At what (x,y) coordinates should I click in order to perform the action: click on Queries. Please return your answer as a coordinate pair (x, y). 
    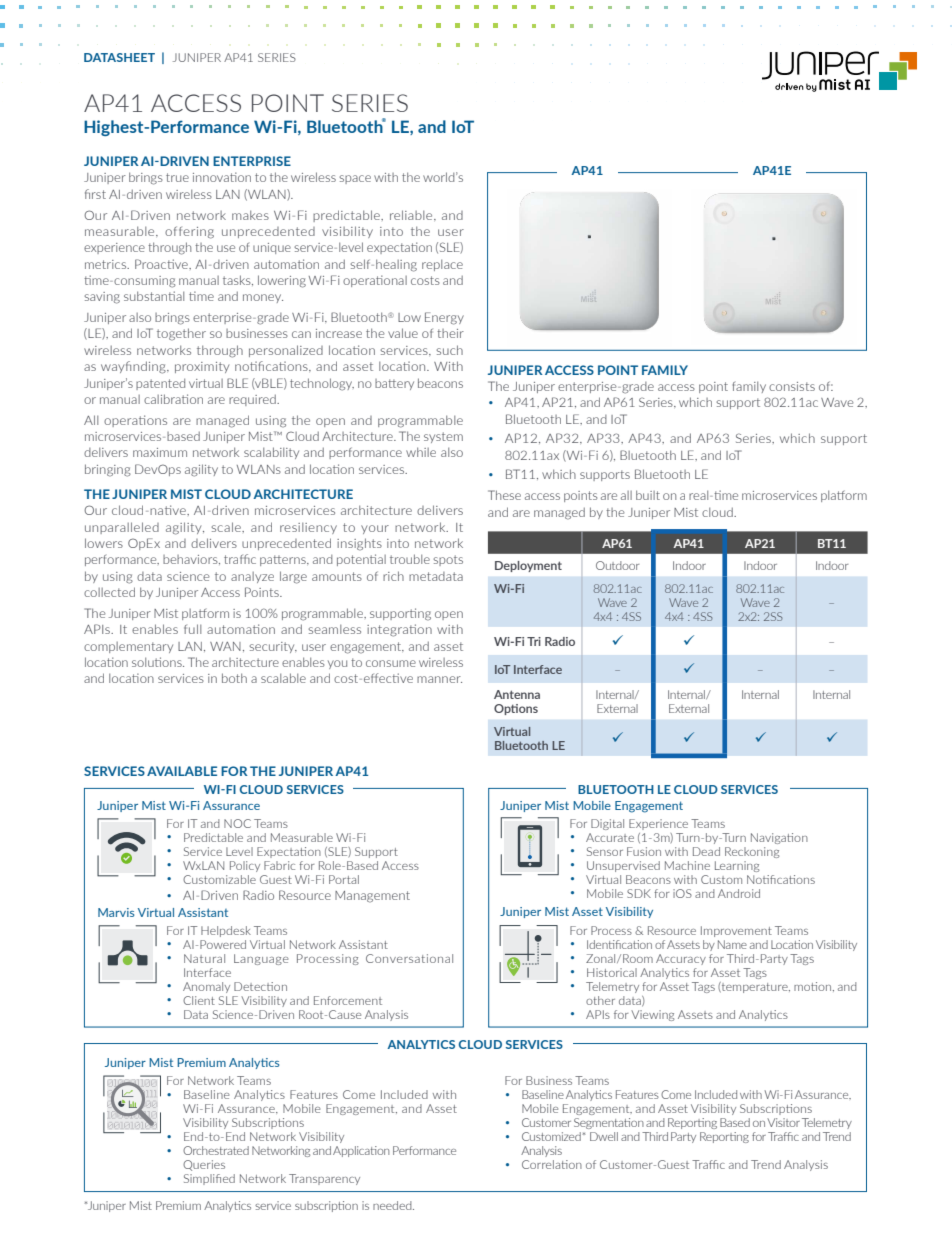
    Looking at the image, I should click on (204, 1165).
